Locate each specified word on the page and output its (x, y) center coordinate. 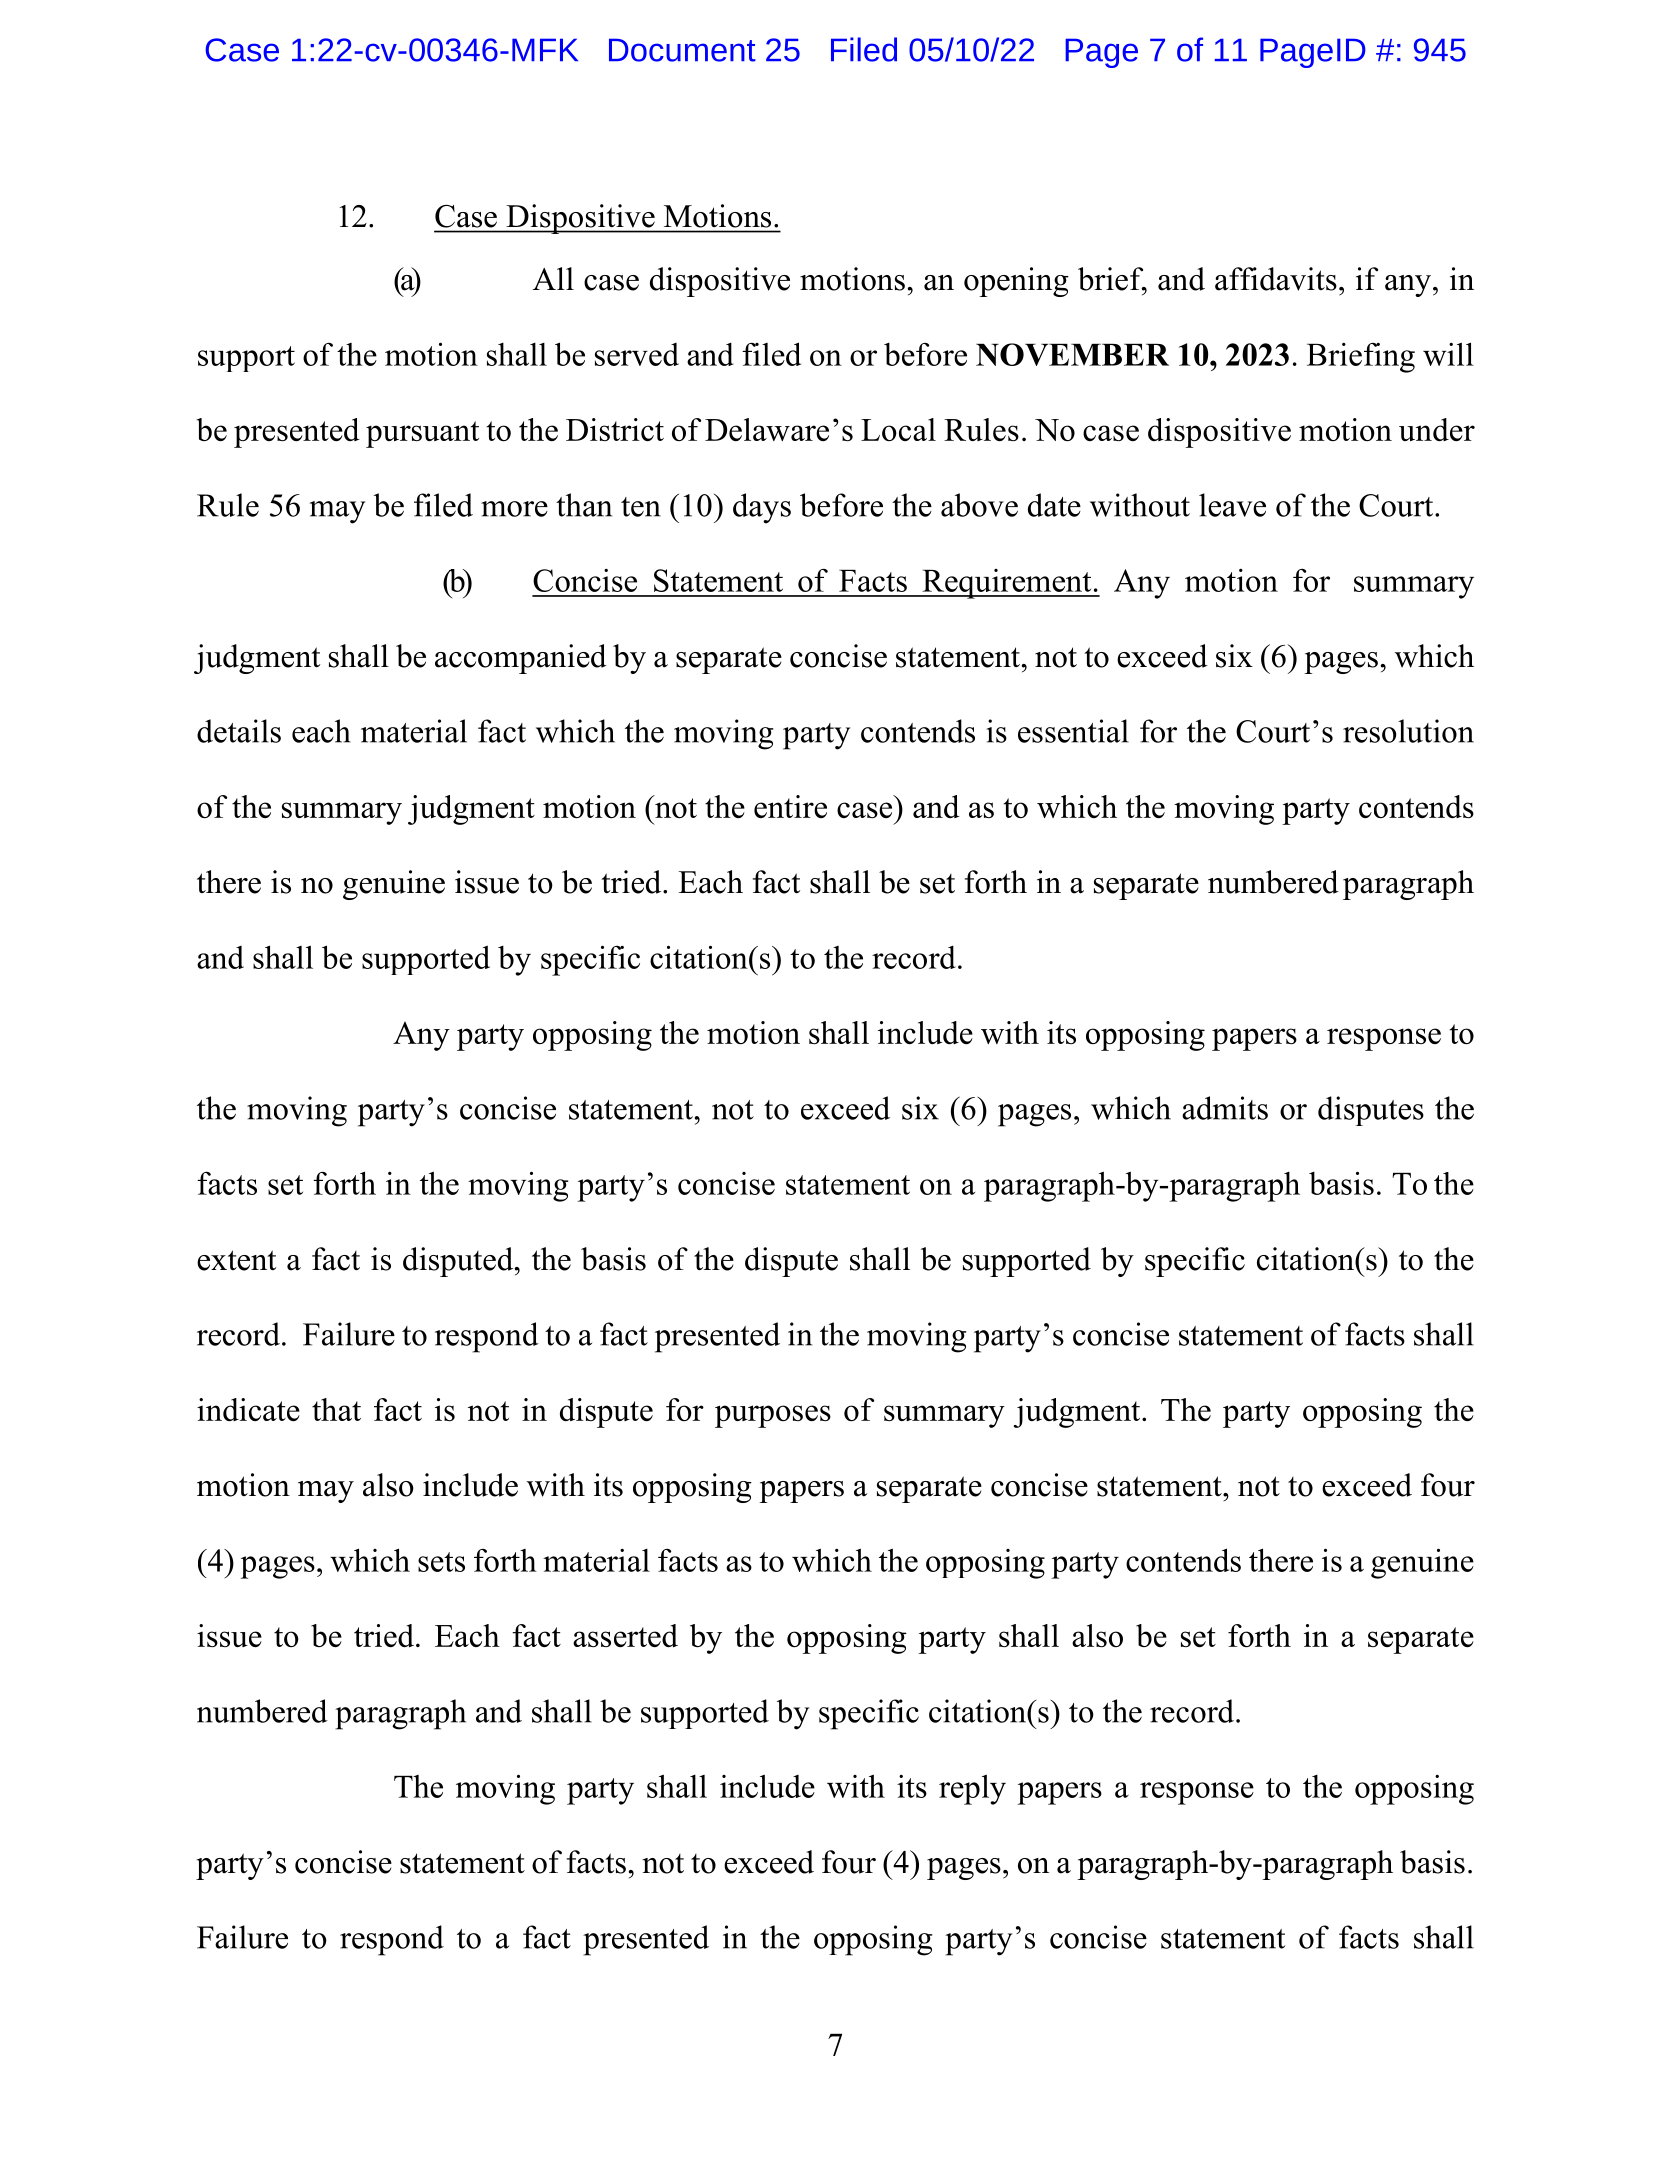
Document (682, 50)
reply (972, 1789)
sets (441, 1562)
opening (1016, 282)
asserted (625, 1635)
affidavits (1276, 279)
